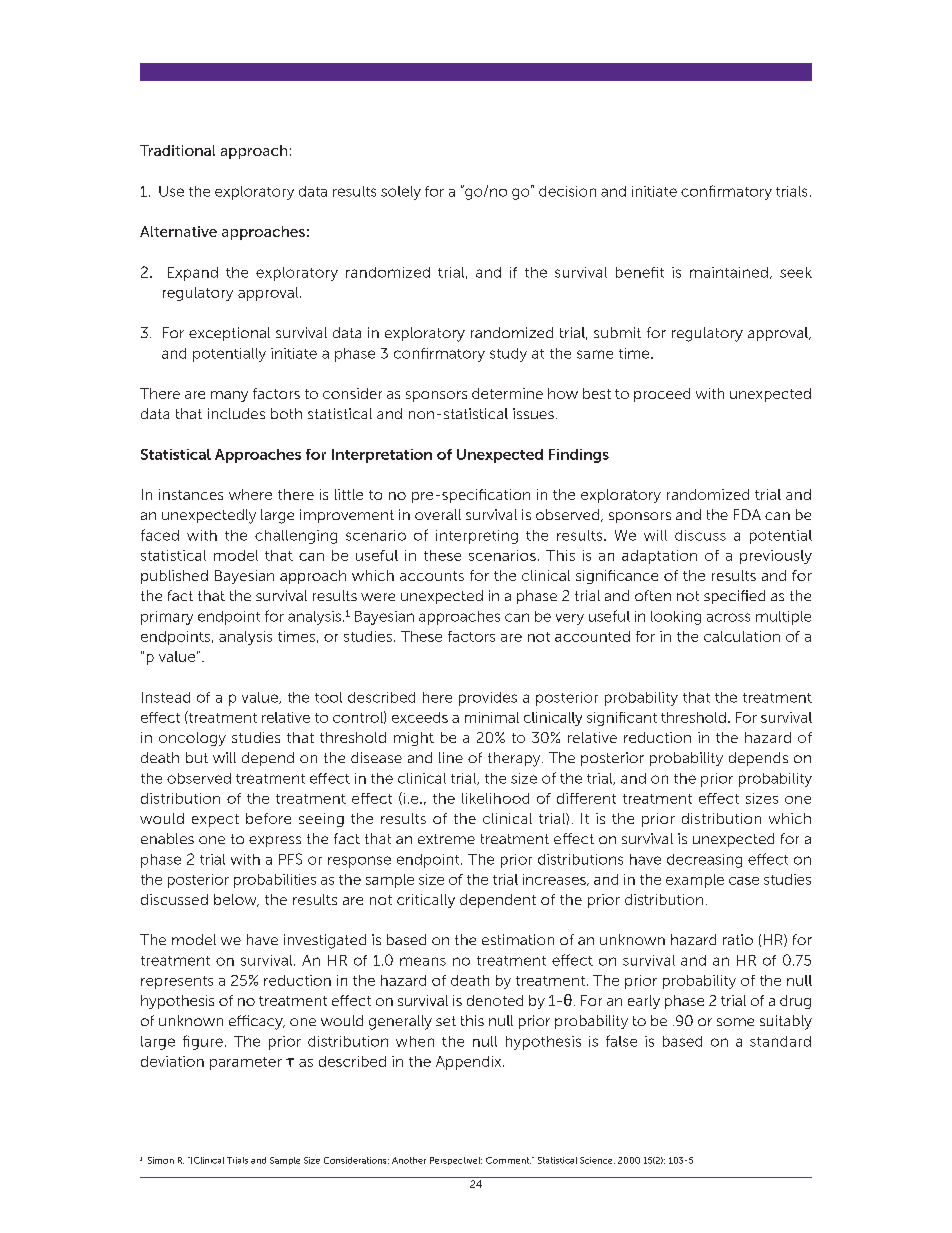  I want to click on simon, so click(161, 1160).
